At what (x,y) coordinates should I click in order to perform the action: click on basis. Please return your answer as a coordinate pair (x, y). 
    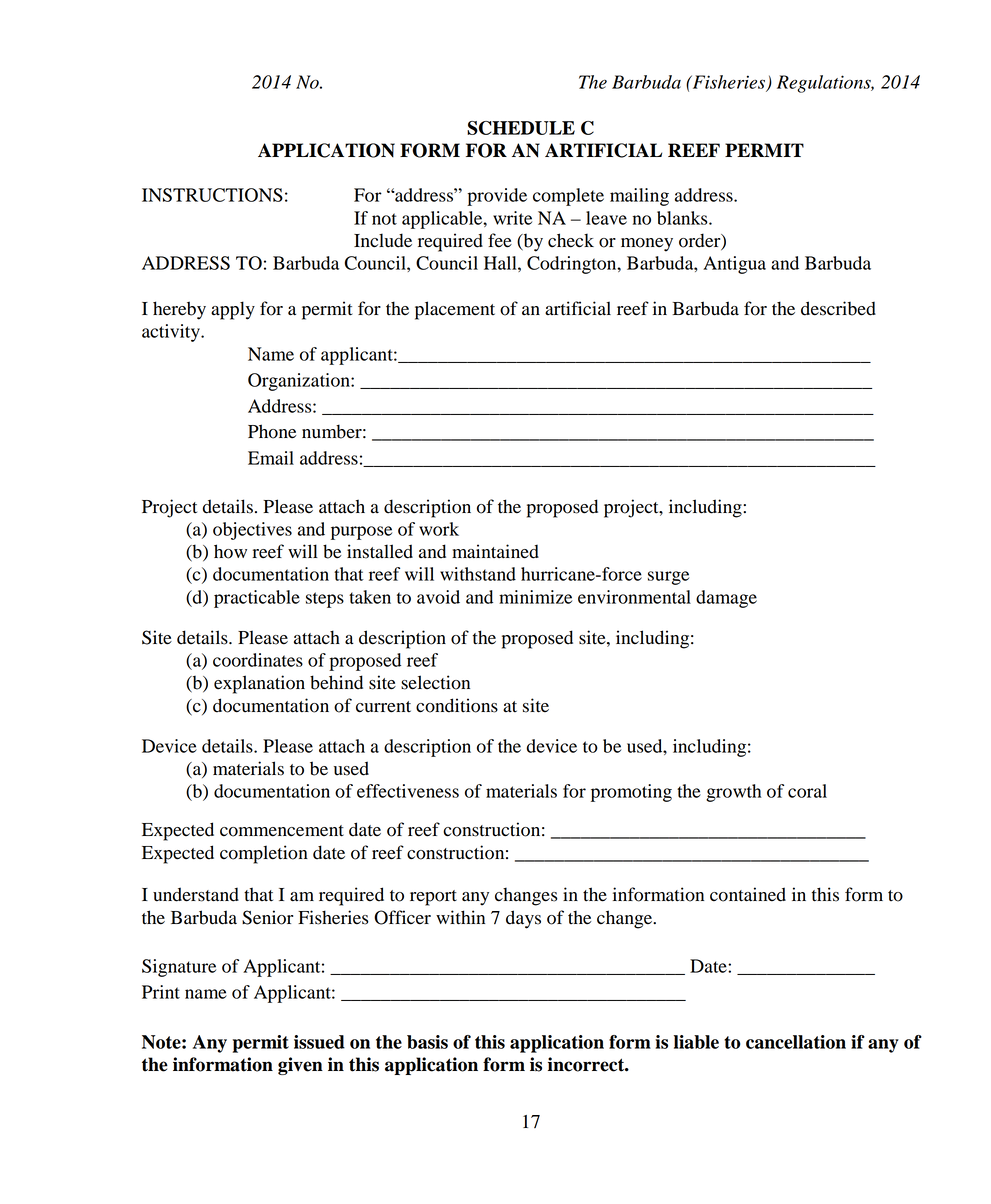
    Looking at the image, I should click on (427, 1042).
